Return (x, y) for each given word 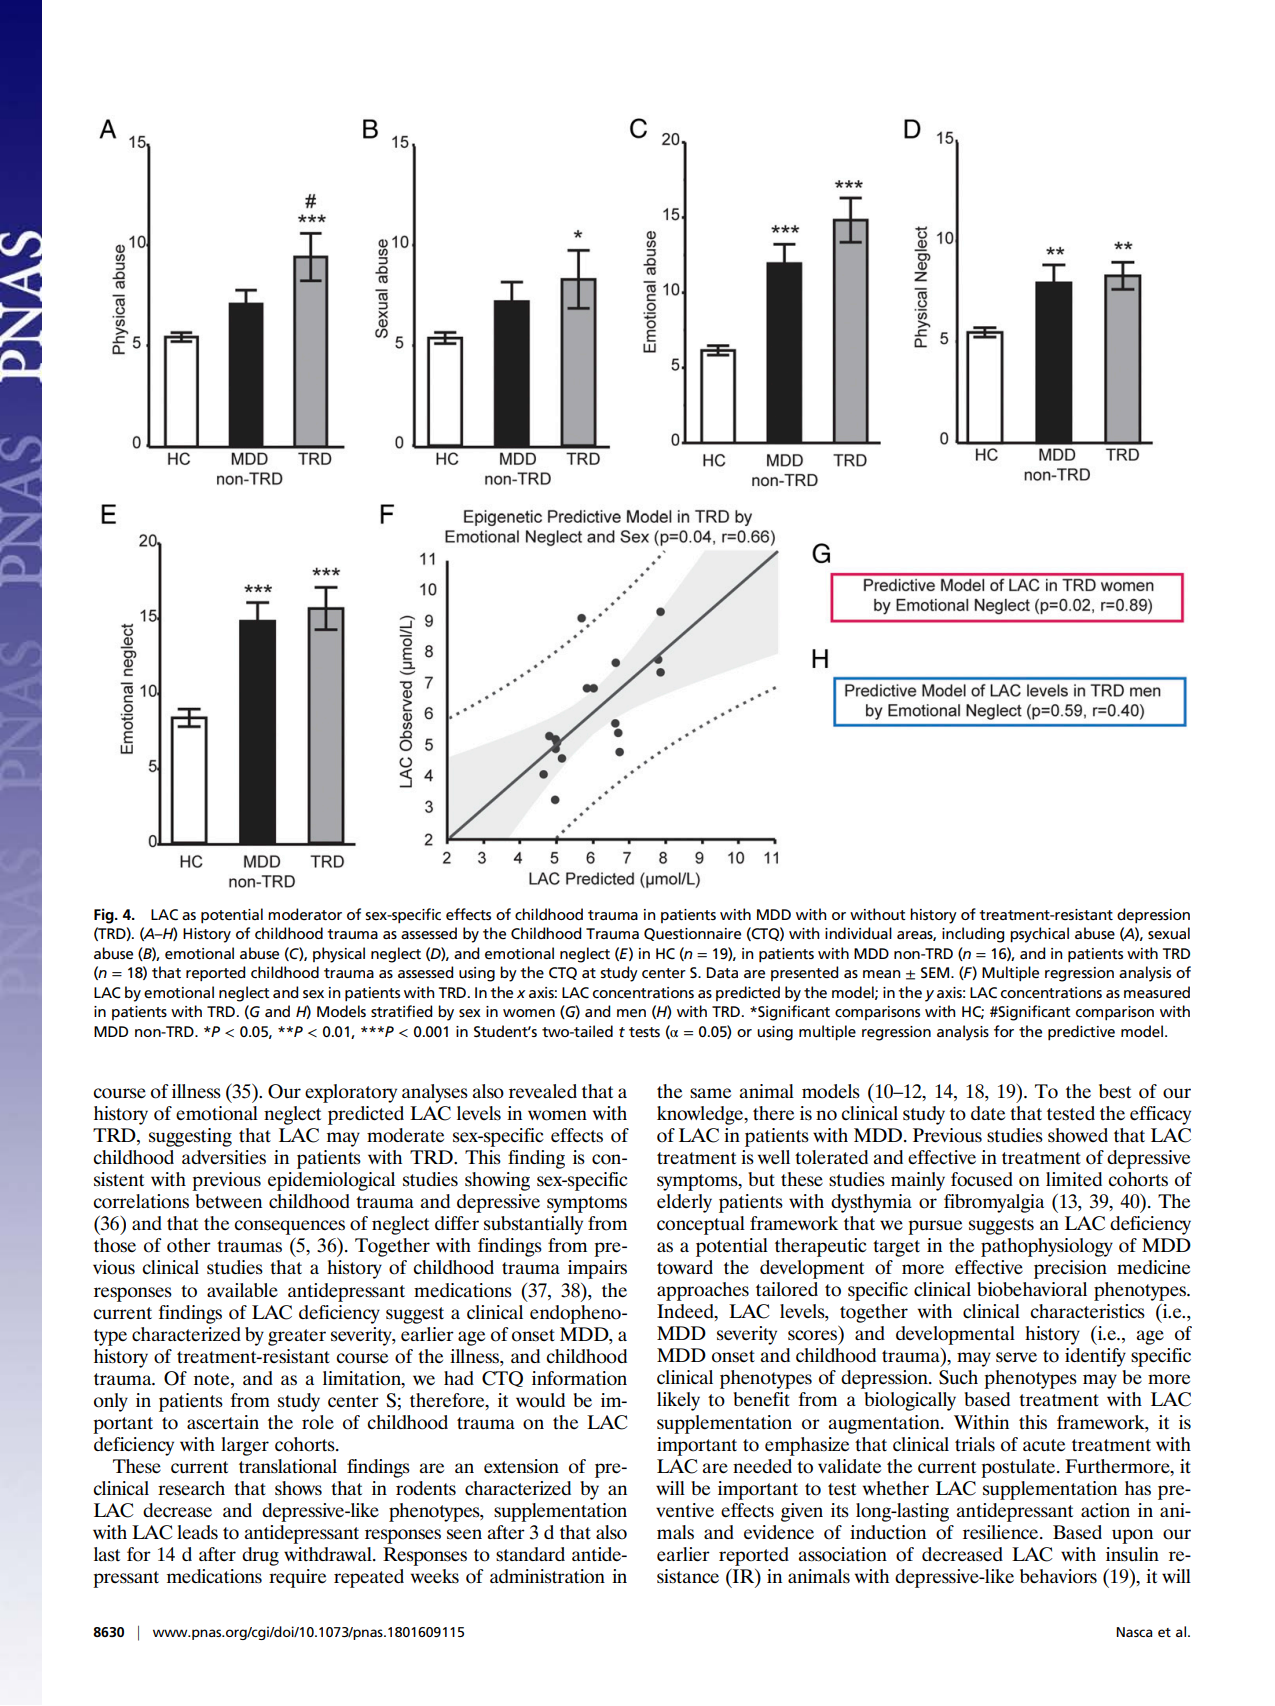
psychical (1039, 935)
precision (1070, 1269)
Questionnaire (692, 934)
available (242, 1290)
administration (547, 1576)
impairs (597, 1269)
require (297, 1578)
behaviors (1058, 1576)
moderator (305, 914)
